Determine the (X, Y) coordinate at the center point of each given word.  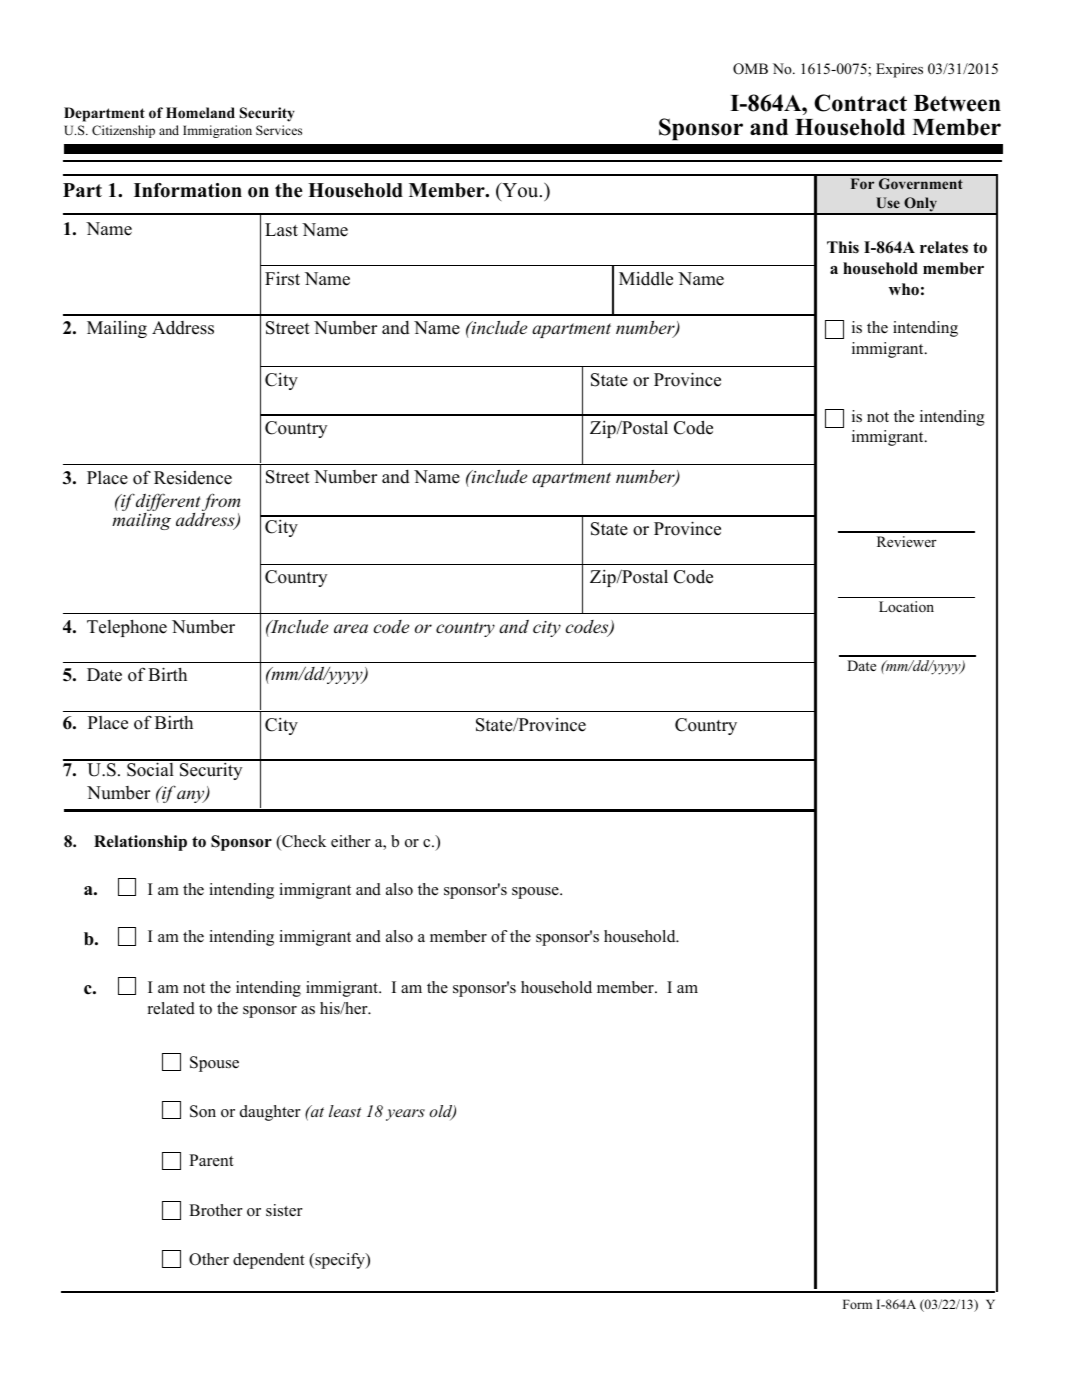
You (520, 191)
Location (906, 606)
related (171, 1008)
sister (284, 1210)
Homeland (200, 113)
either (351, 841)
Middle (646, 278)
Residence (193, 478)
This (843, 247)
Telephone (127, 628)
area (351, 628)
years (405, 1115)
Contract (860, 103)
